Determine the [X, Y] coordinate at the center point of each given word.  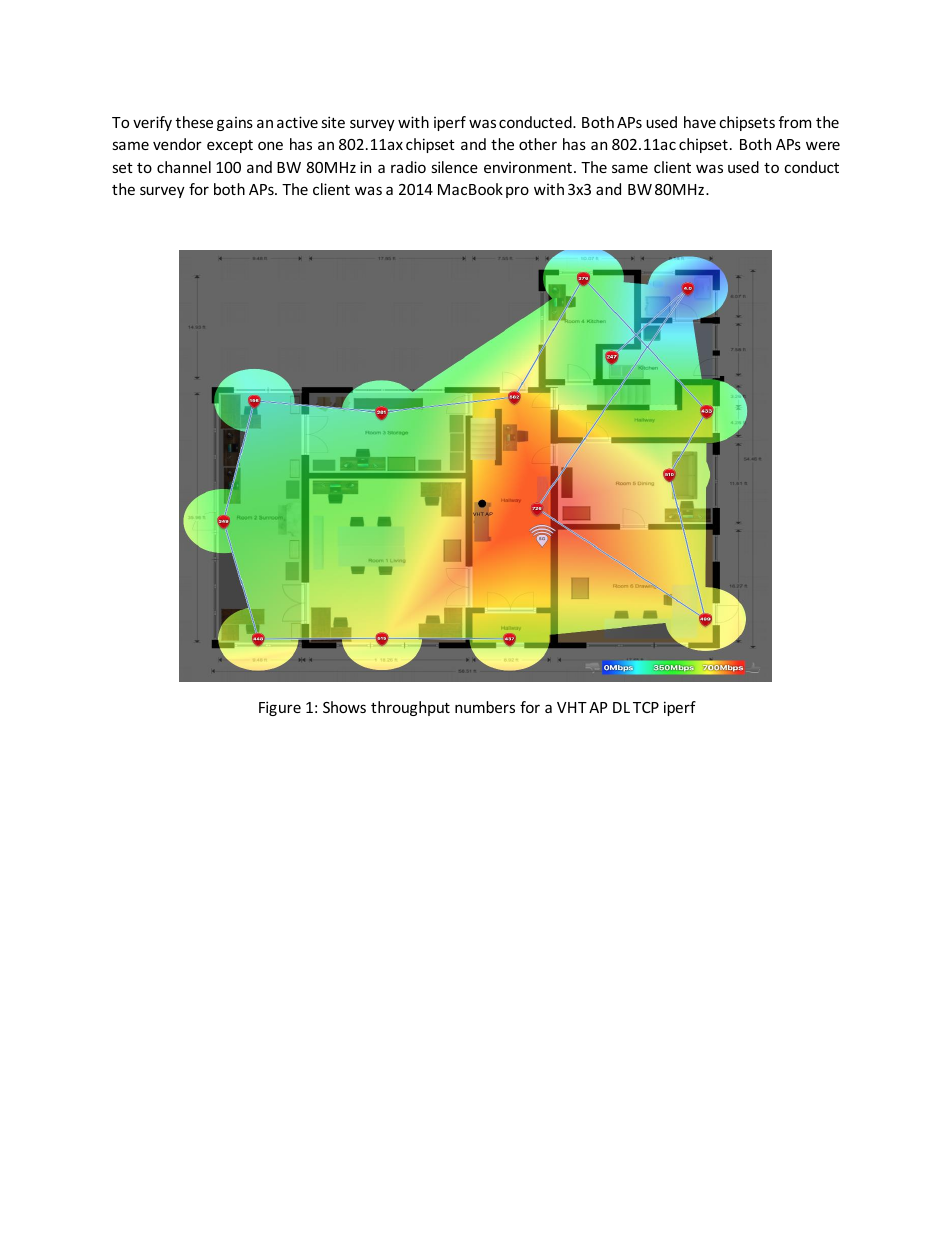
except [230, 146]
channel [184, 167]
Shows [344, 707]
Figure [280, 708]
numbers [485, 707]
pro [517, 192]
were [823, 145]
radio [408, 167]
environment [528, 167]
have [700, 122]
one [270, 145]
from [795, 122]
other [538, 144]
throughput [410, 708]
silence [454, 167]
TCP [646, 707]
